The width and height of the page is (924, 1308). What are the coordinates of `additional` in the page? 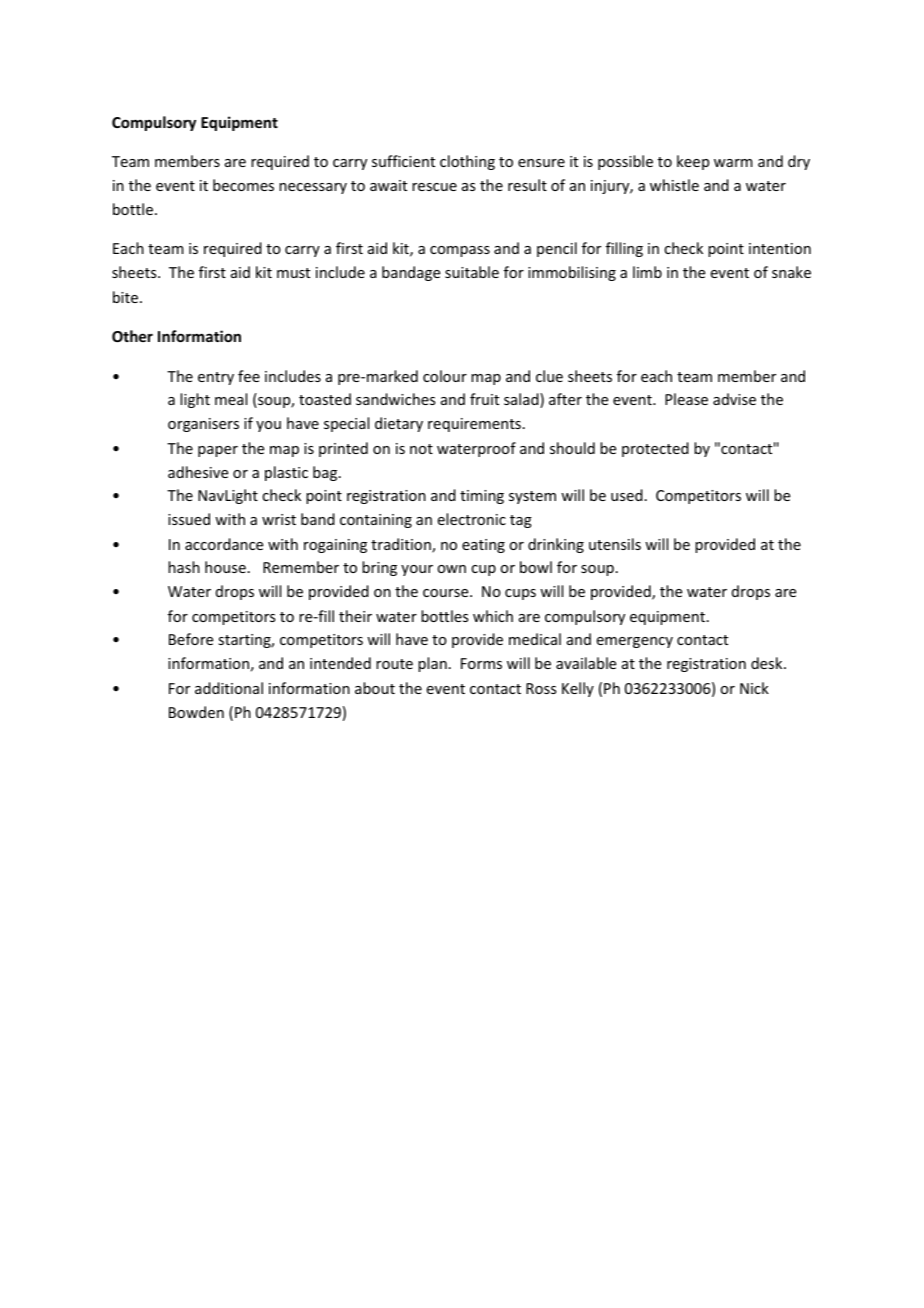 It's located at (229, 688).
